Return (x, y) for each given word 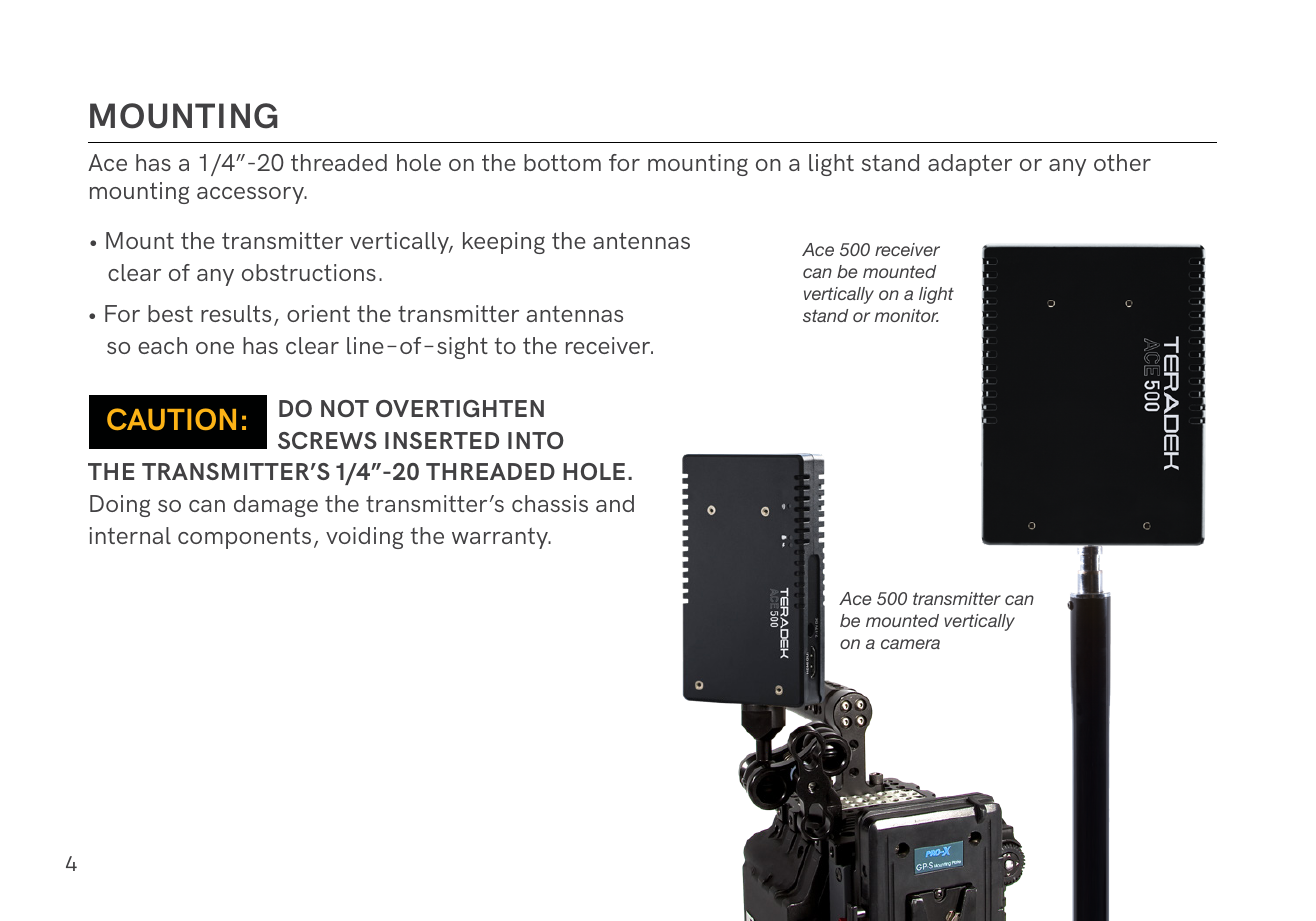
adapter (970, 165)
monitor (907, 315)
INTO (536, 440)
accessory (251, 195)
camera (910, 644)
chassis (550, 503)
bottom (562, 162)
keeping (504, 243)
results (236, 313)
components (244, 538)
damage (276, 506)
